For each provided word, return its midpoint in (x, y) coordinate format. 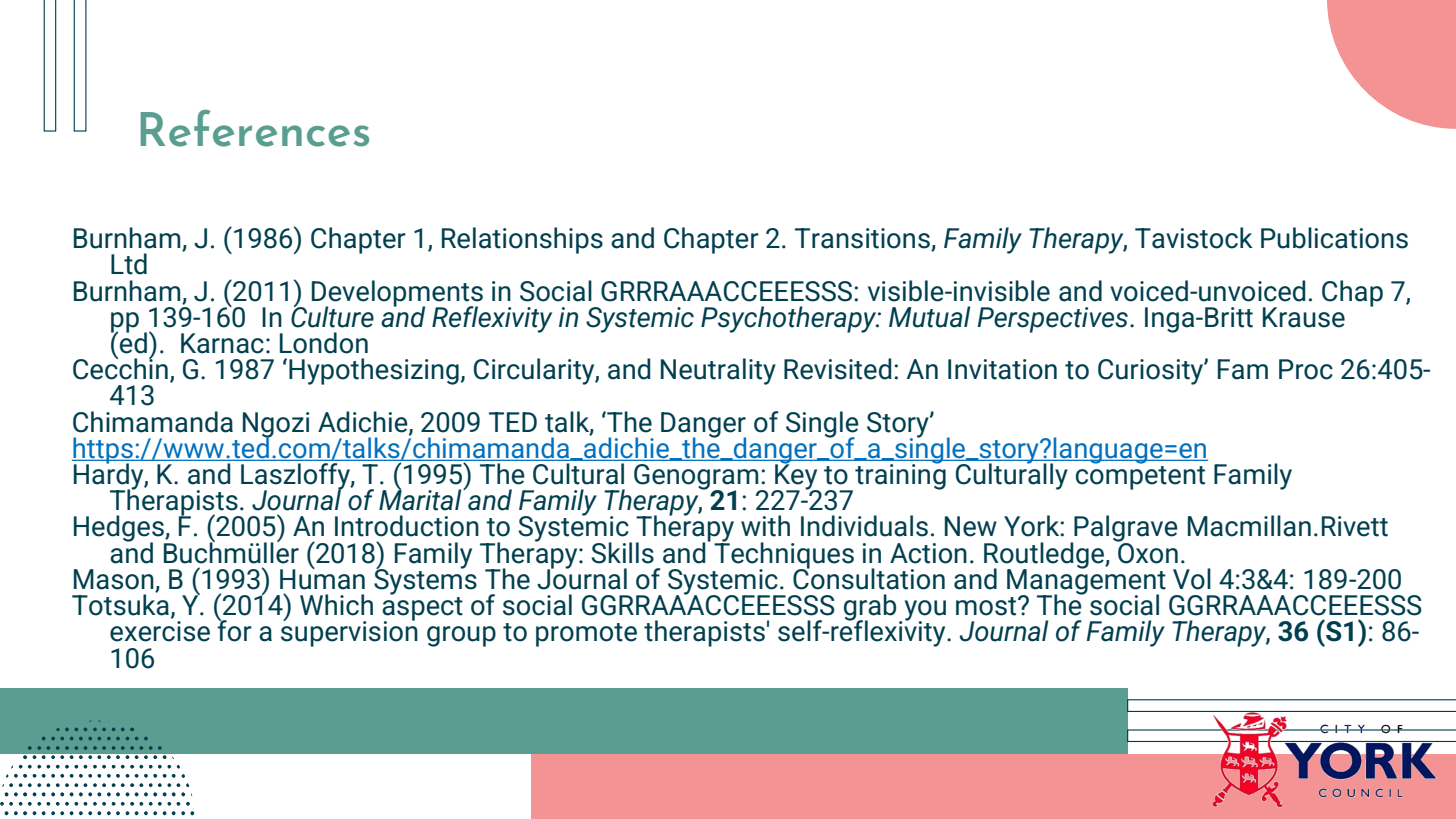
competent (1140, 478)
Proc (1306, 369)
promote (586, 635)
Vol (1192, 579)
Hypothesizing (374, 371)
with (765, 526)
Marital (421, 499)
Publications (1334, 238)
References (255, 128)
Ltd (129, 264)
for (234, 630)
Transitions (863, 239)
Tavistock (1194, 238)
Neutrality (718, 371)
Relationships (522, 240)
